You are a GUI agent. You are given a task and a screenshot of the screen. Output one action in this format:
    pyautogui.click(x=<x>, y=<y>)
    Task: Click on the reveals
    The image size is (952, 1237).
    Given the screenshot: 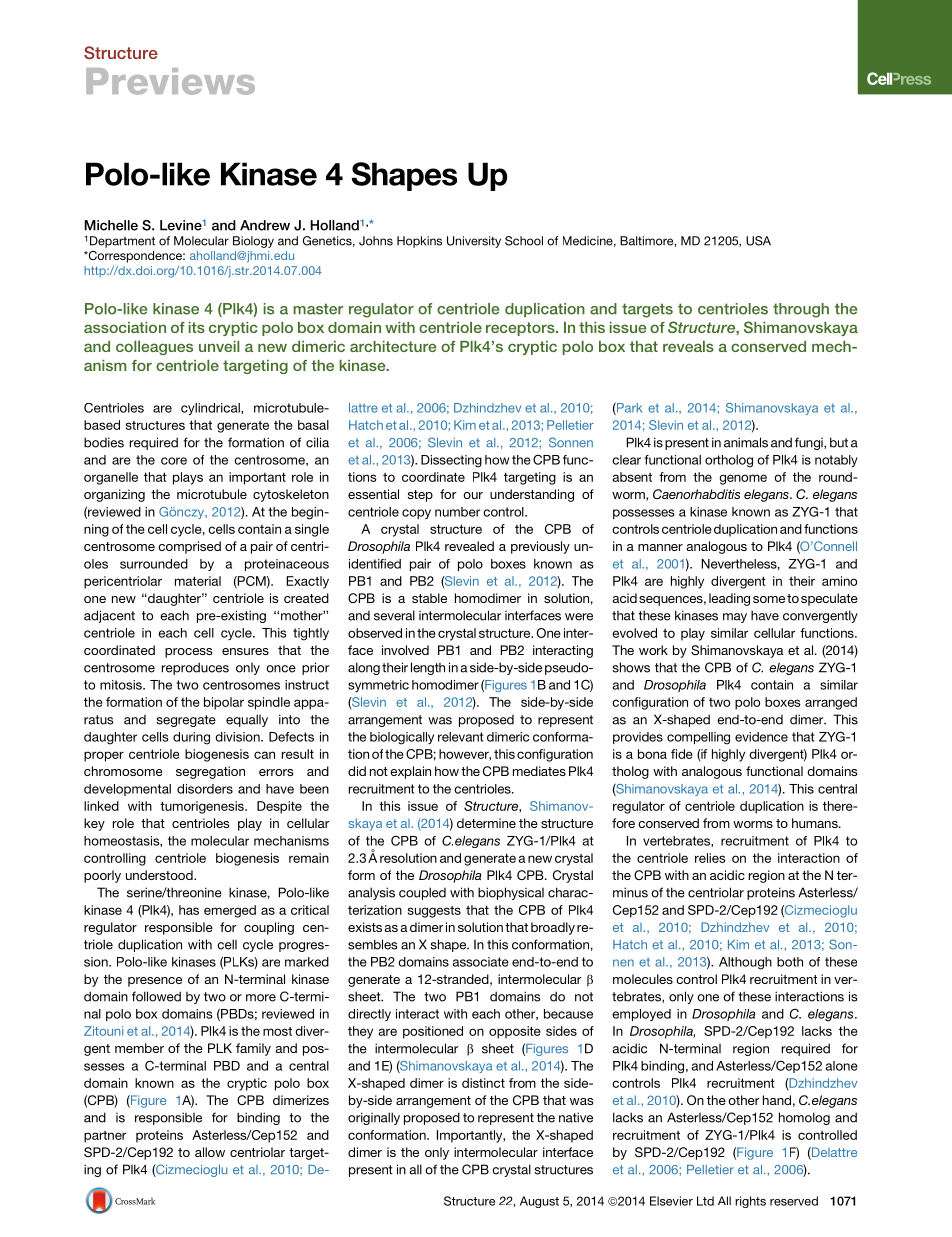 What is the action you would take?
    pyautogui.click(x=688, y=346)
